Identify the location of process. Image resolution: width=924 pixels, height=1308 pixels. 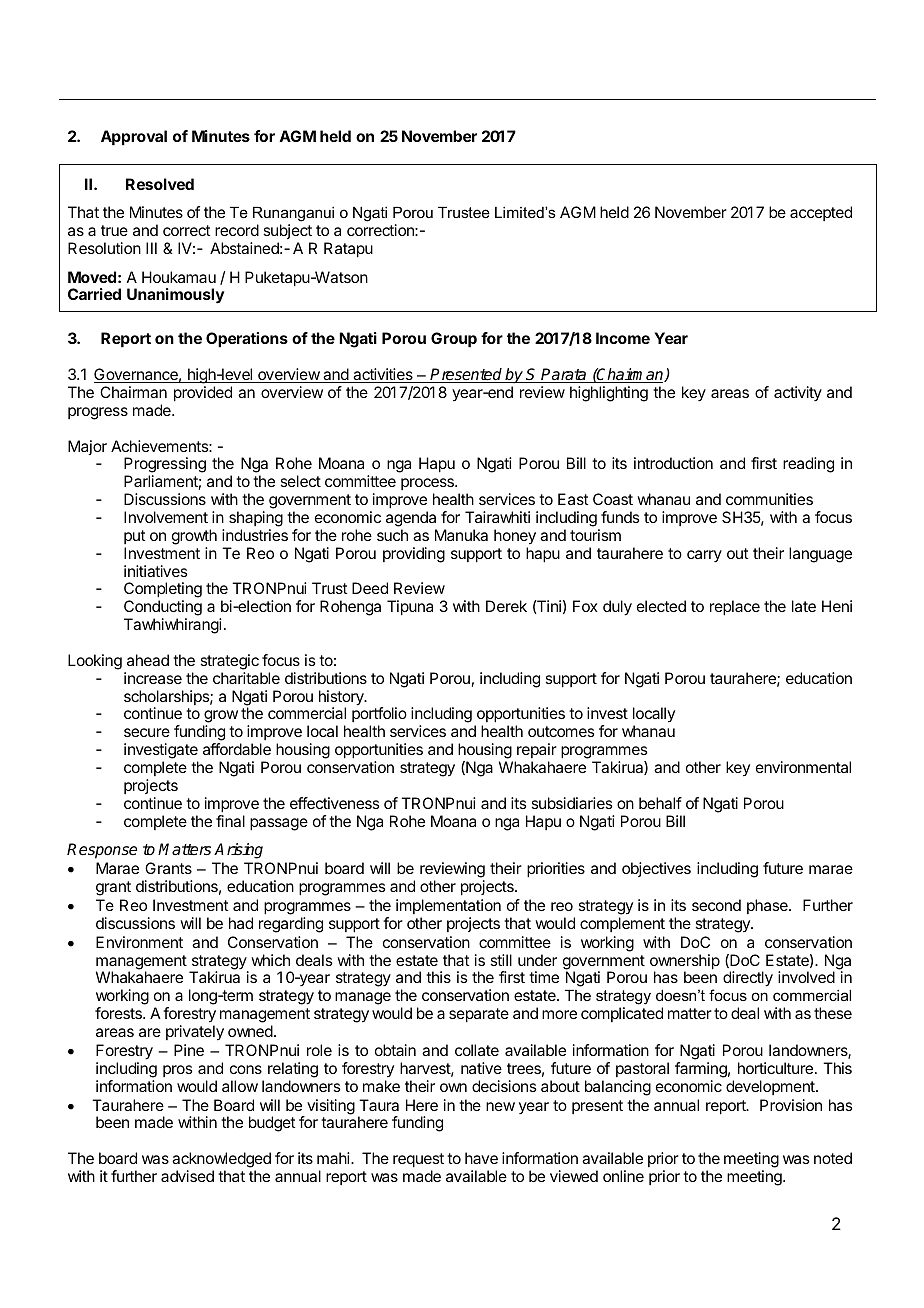
(428, 486).
